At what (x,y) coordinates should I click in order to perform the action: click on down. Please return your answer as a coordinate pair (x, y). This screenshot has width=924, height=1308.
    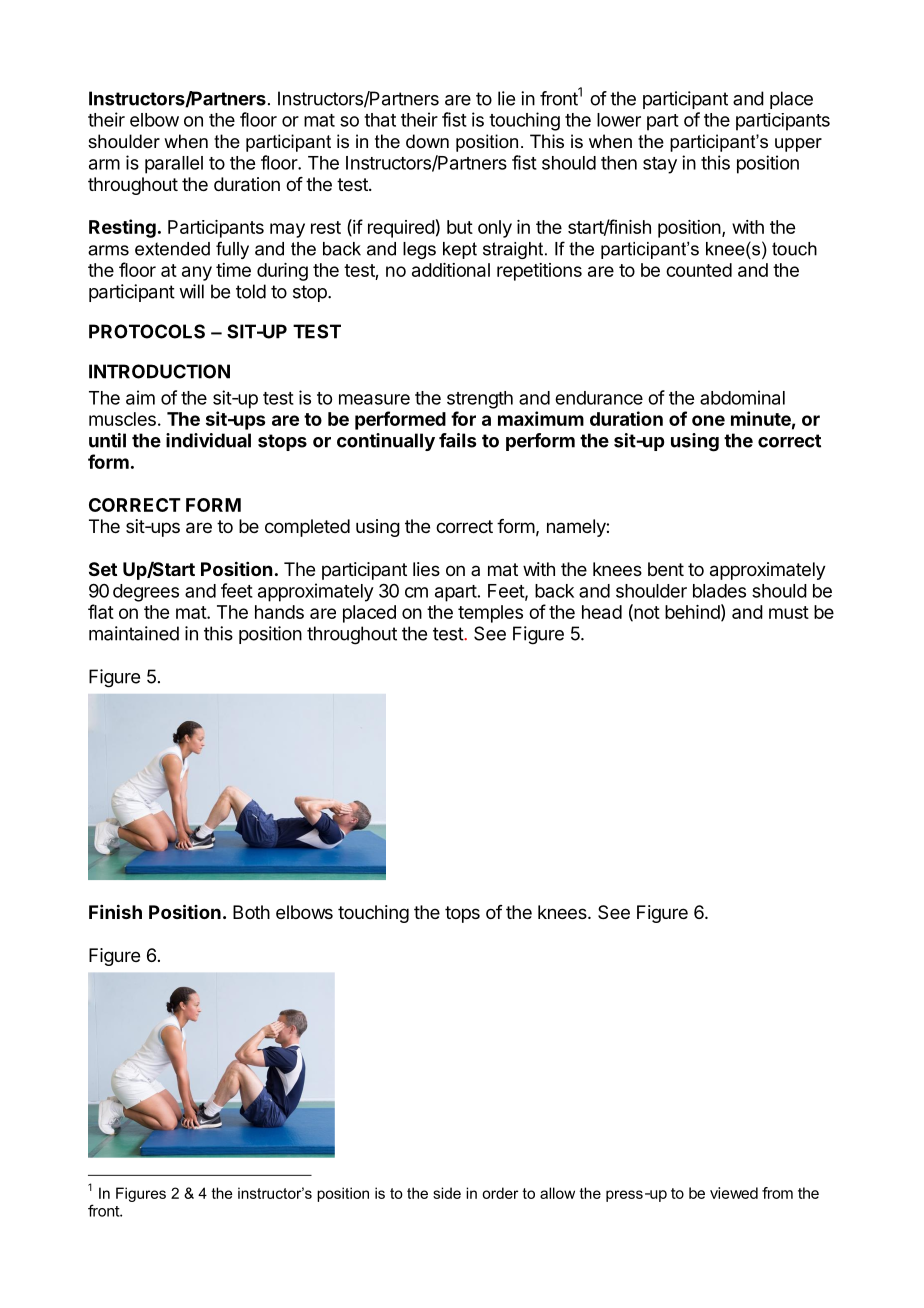
    Looking at the image, I should click on (427, 141).
